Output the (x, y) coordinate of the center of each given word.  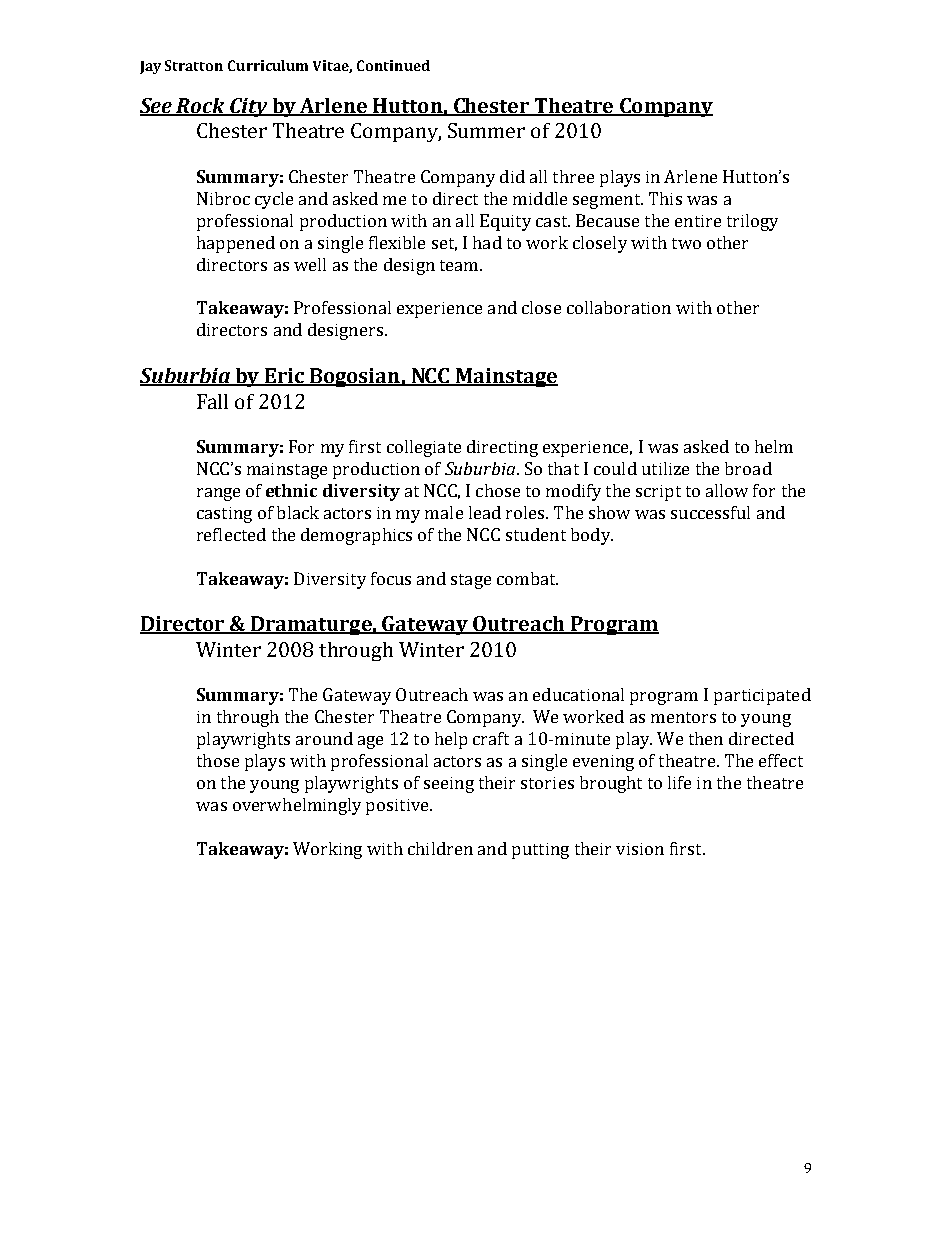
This (665, 198)
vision (640, 849)
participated (762, 696)
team (460, 265)
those (218, 760)
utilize (665, 468)
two (686, 243)
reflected (231, 534)
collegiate (424, 448)
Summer (486, 130)
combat (527, 578)
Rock (201, 106)
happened (236, 244)
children (440, 848)
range (218, 494)
